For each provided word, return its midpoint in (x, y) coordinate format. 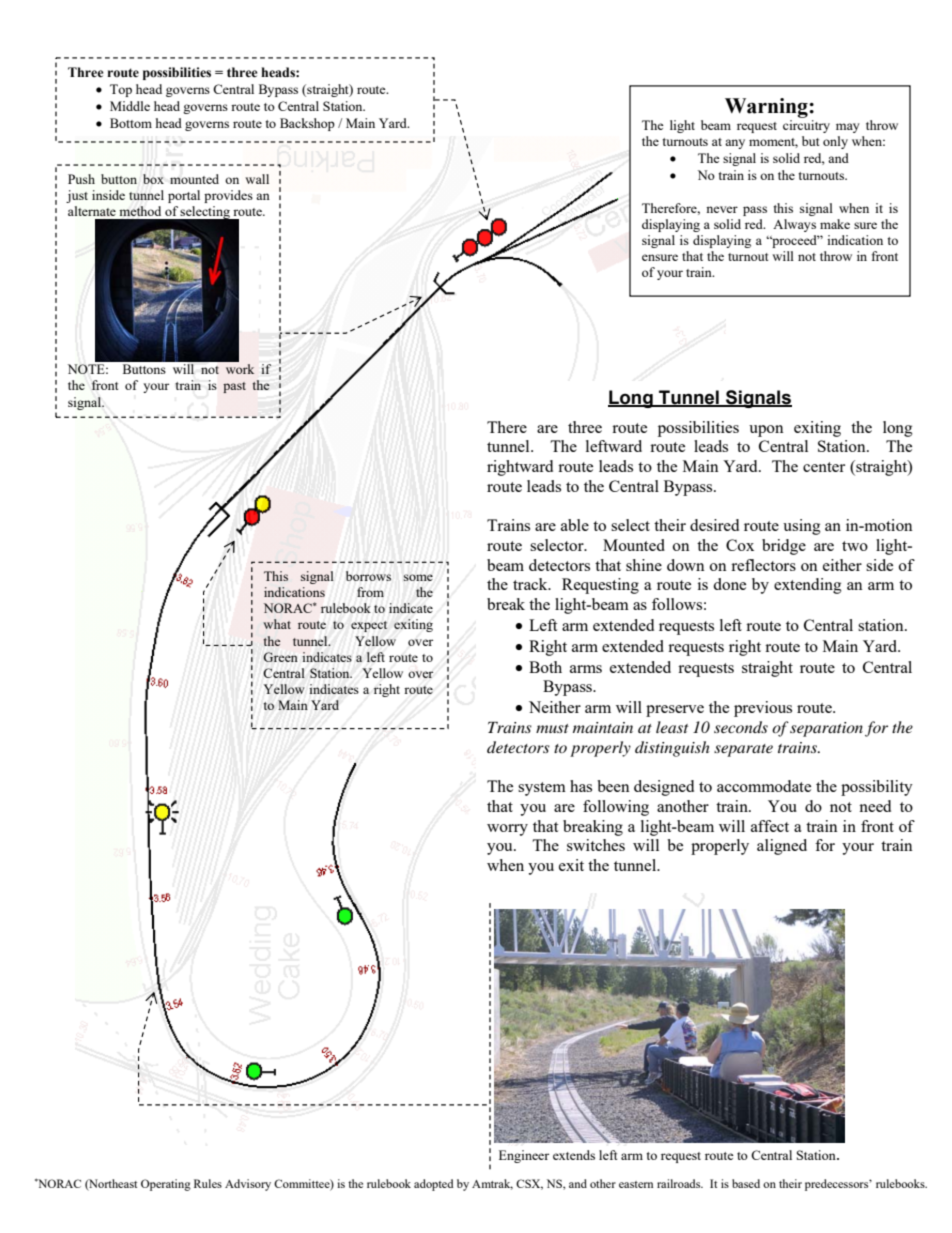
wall (257, 179)
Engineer (524, 1156)
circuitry (806, 126)
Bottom (131, 123)
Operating (166, 1185)
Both (545, 667)
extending (808, 586)
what (277, 624)
